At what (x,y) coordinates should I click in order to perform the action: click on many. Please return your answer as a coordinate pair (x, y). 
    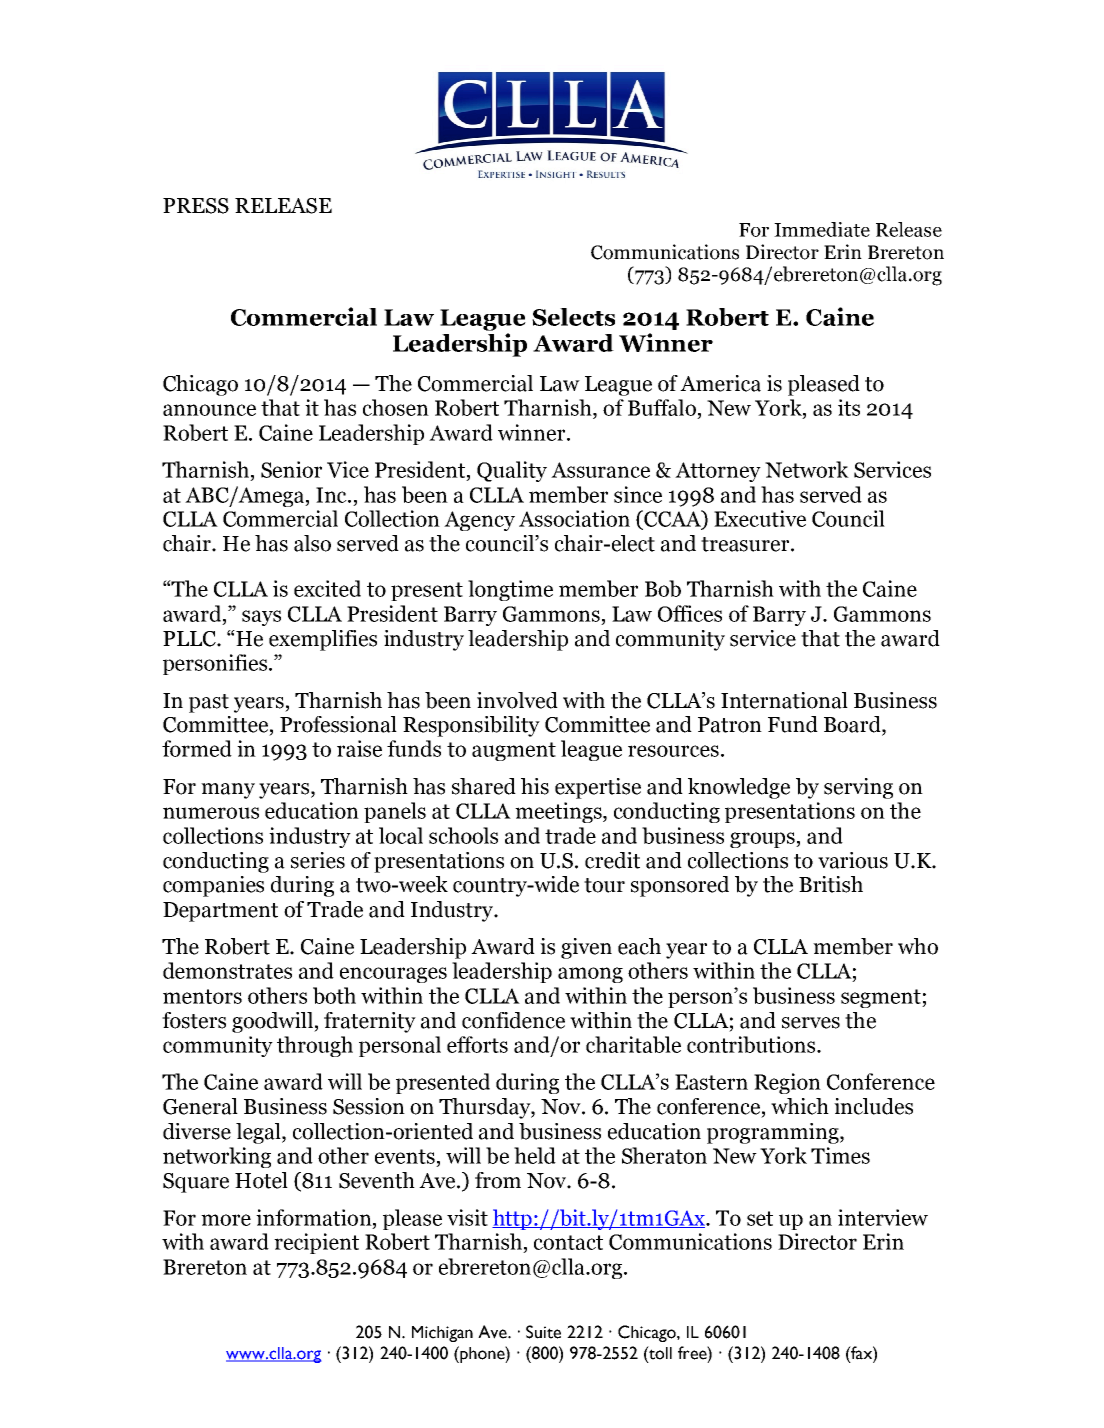
    Looking at the image, I should click on (228, 791).
